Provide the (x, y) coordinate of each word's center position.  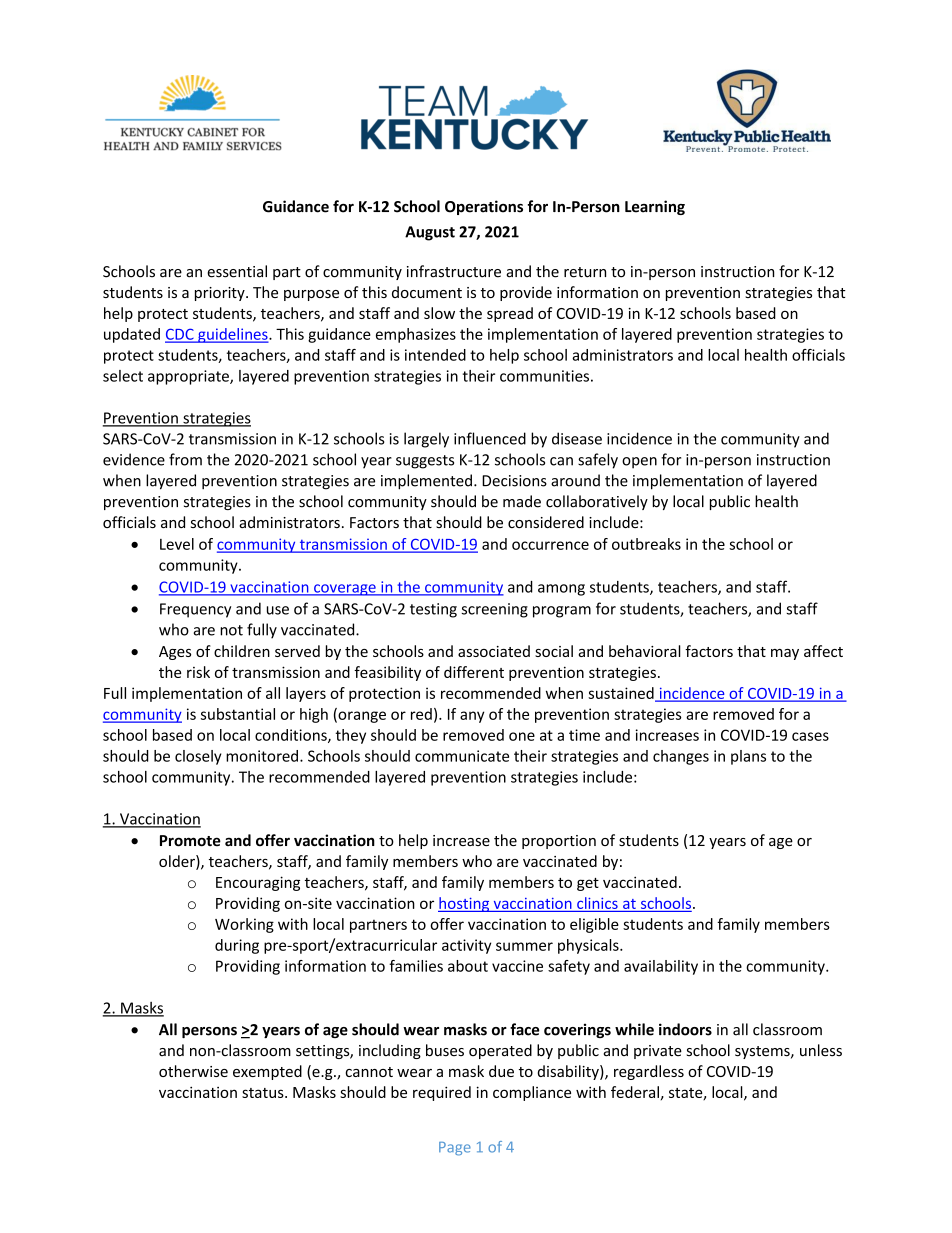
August (430, 233)
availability (661, 967)
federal (635, 1092)
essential (237, 271)
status (264, 1093)
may (785, 654)
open (639, 463)
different (474, 672)
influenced (490, 438)
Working (244, 925)
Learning (655, 207)
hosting (465, 904)
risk (198, 672)
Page (455, 1149)
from (185, 459)
